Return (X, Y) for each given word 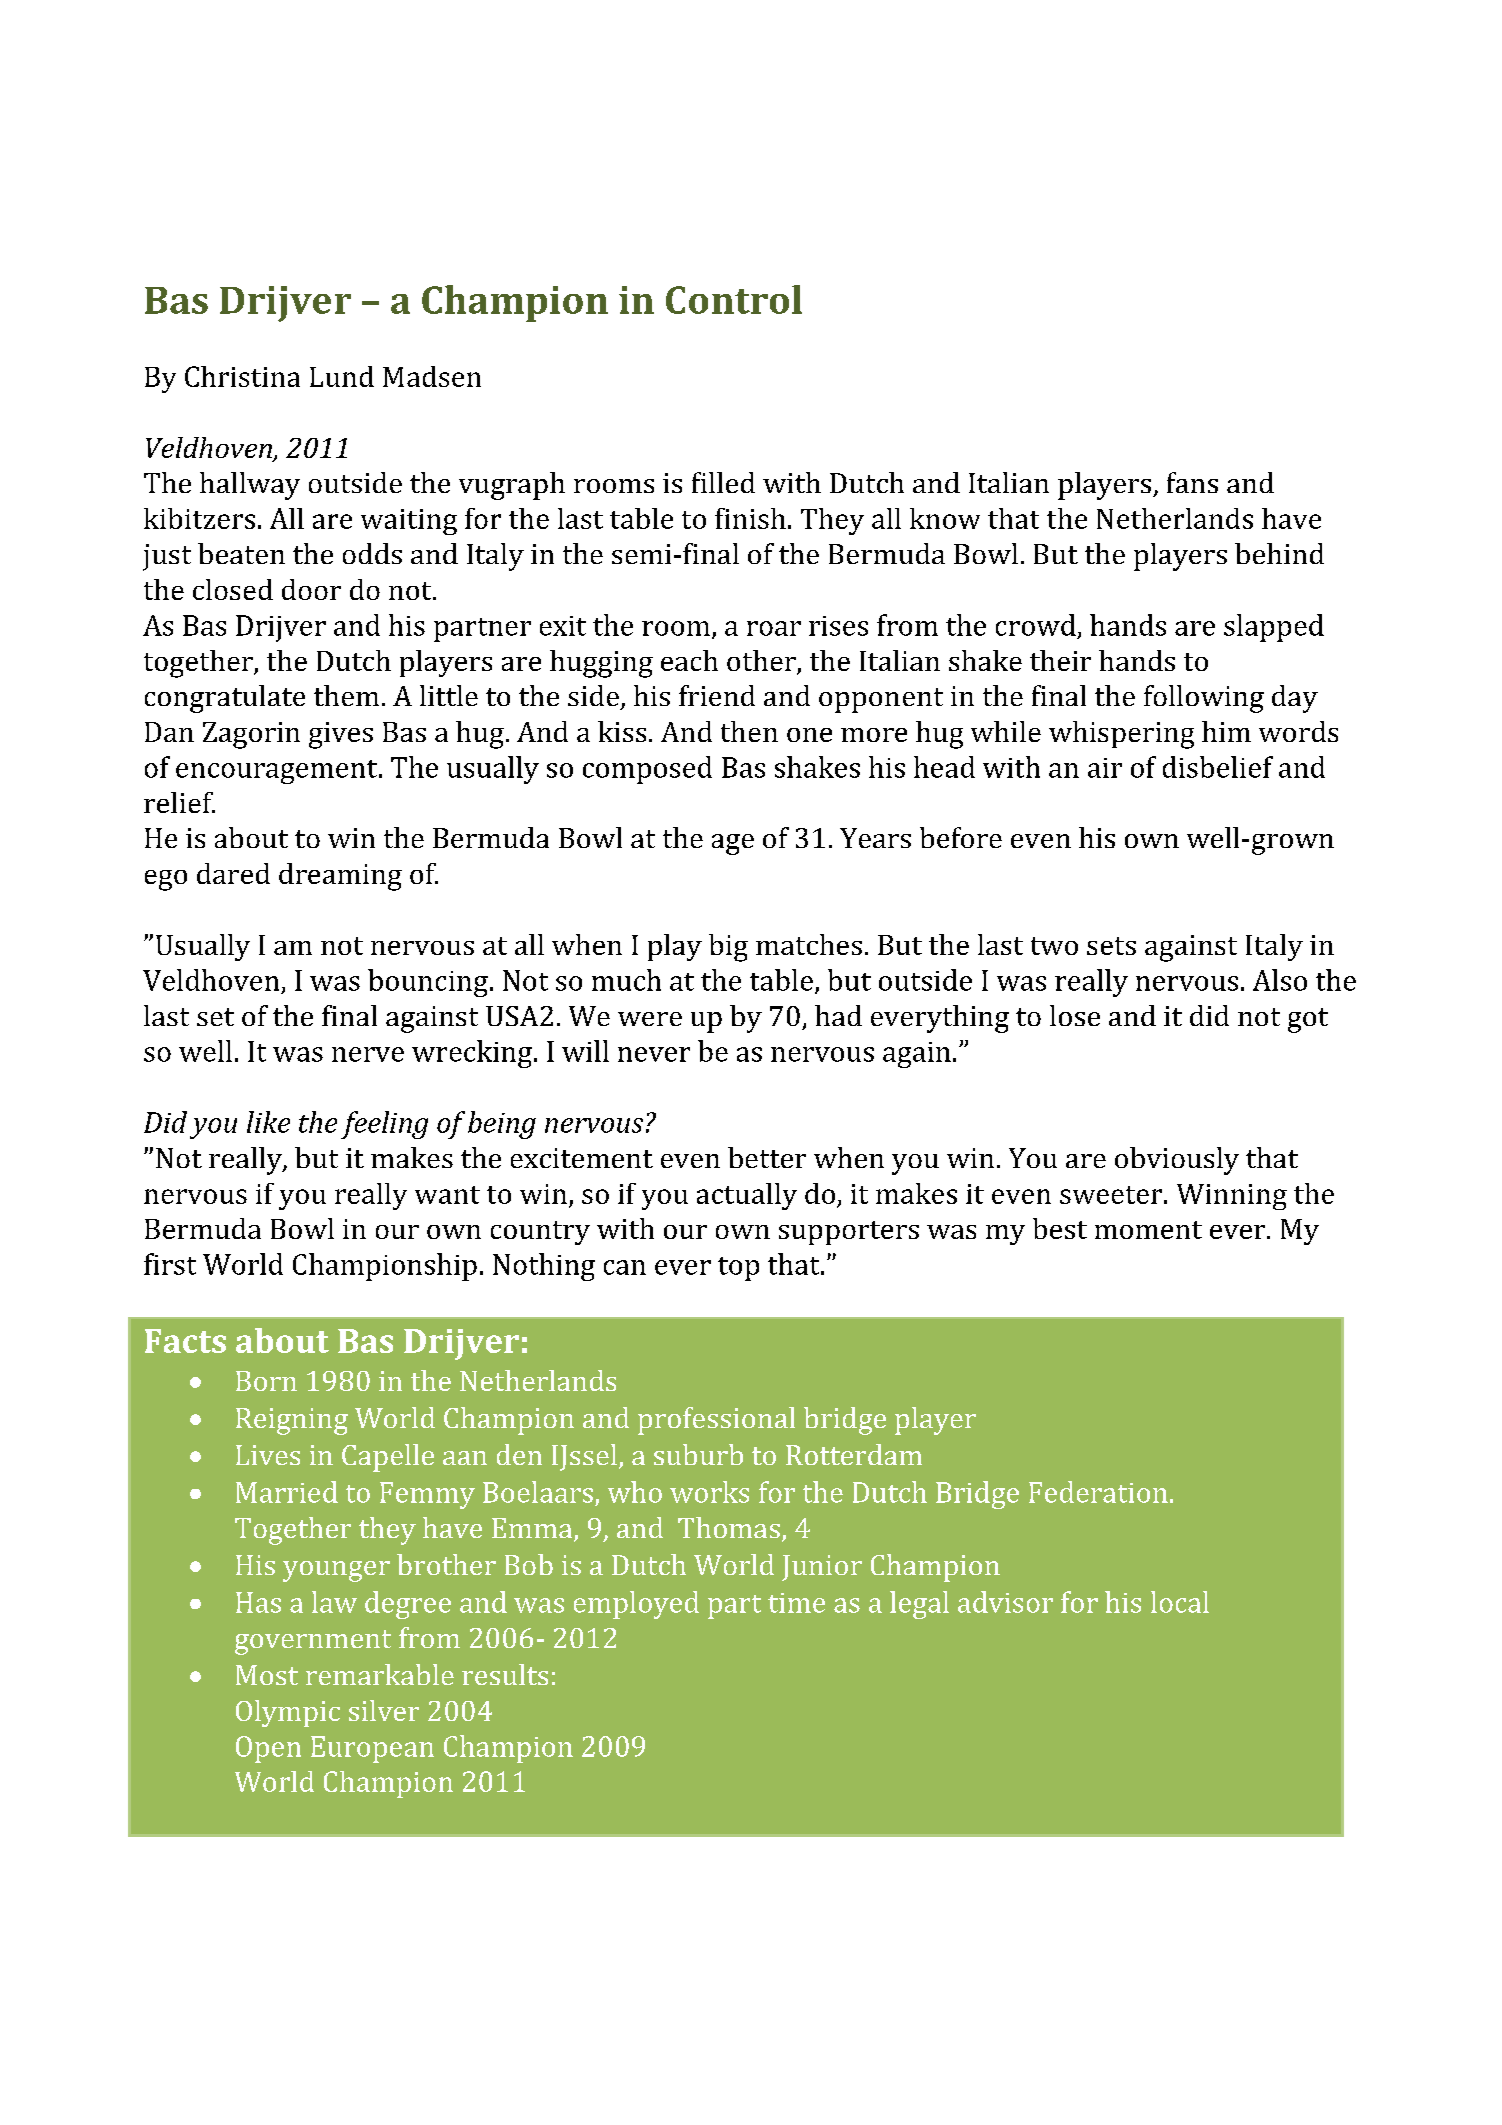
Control (734, 299)
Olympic (288, 1713)
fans (1192, 482)
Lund (342, 376)
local (1180, 1602)
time (796, 1603)
